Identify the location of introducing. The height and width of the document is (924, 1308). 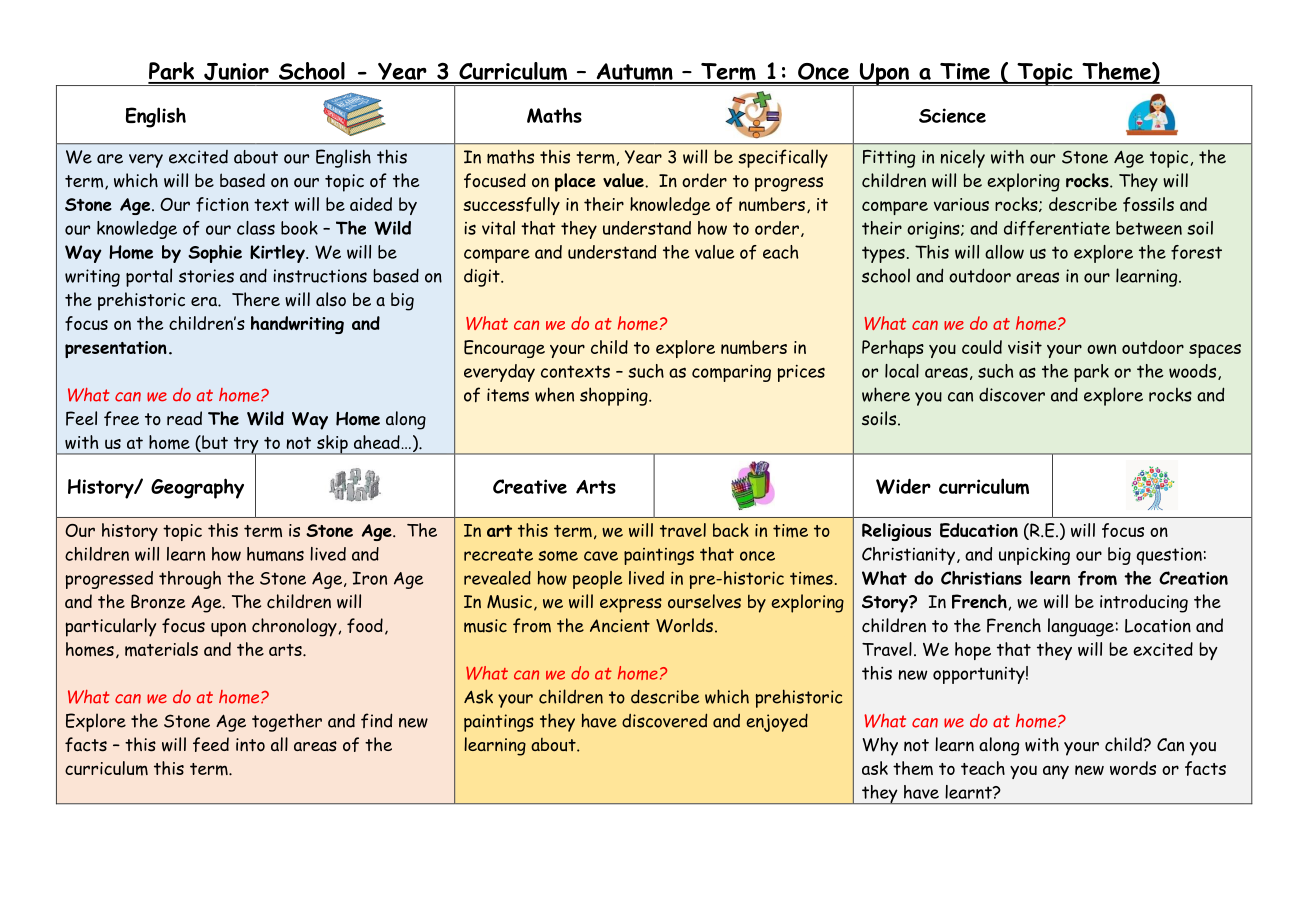
(1144, 603).
